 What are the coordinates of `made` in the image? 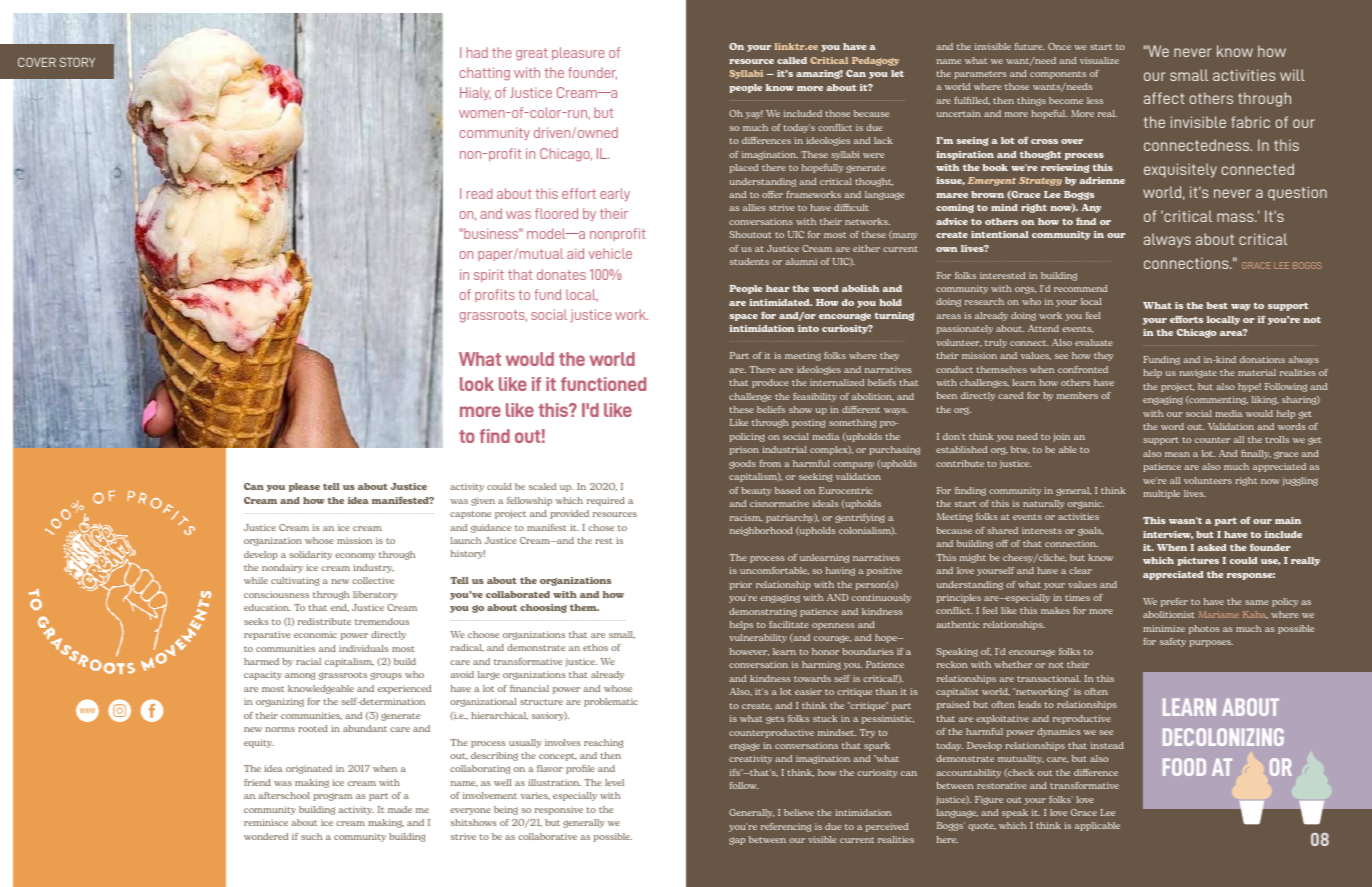 It's located at (400, 809).
